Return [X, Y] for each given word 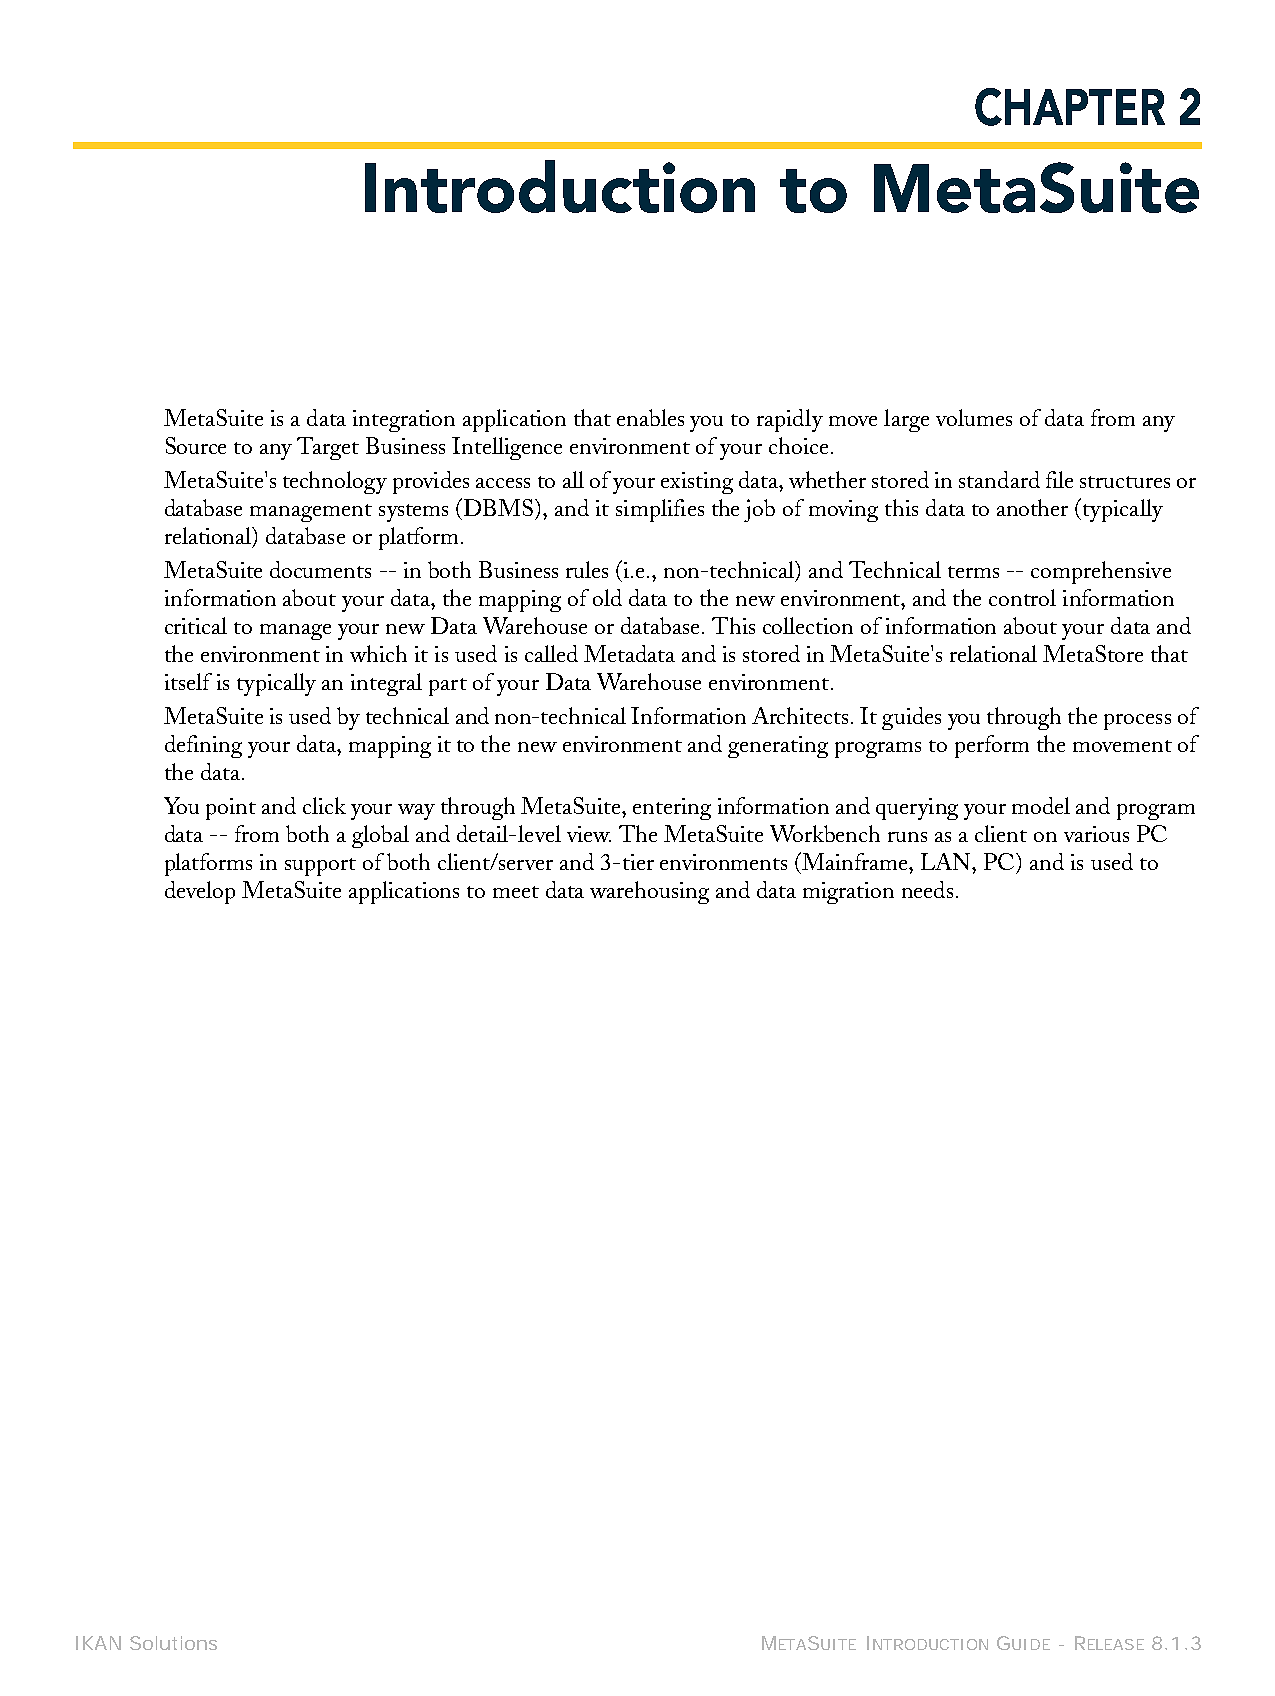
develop [200, 892]
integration [404, 421]
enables [650, 417]
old [607, 597]
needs [927, 889]
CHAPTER [1070, 107]
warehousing [649, 892]
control [1022, 597]
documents [320, 569]
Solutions [173, 1643]
